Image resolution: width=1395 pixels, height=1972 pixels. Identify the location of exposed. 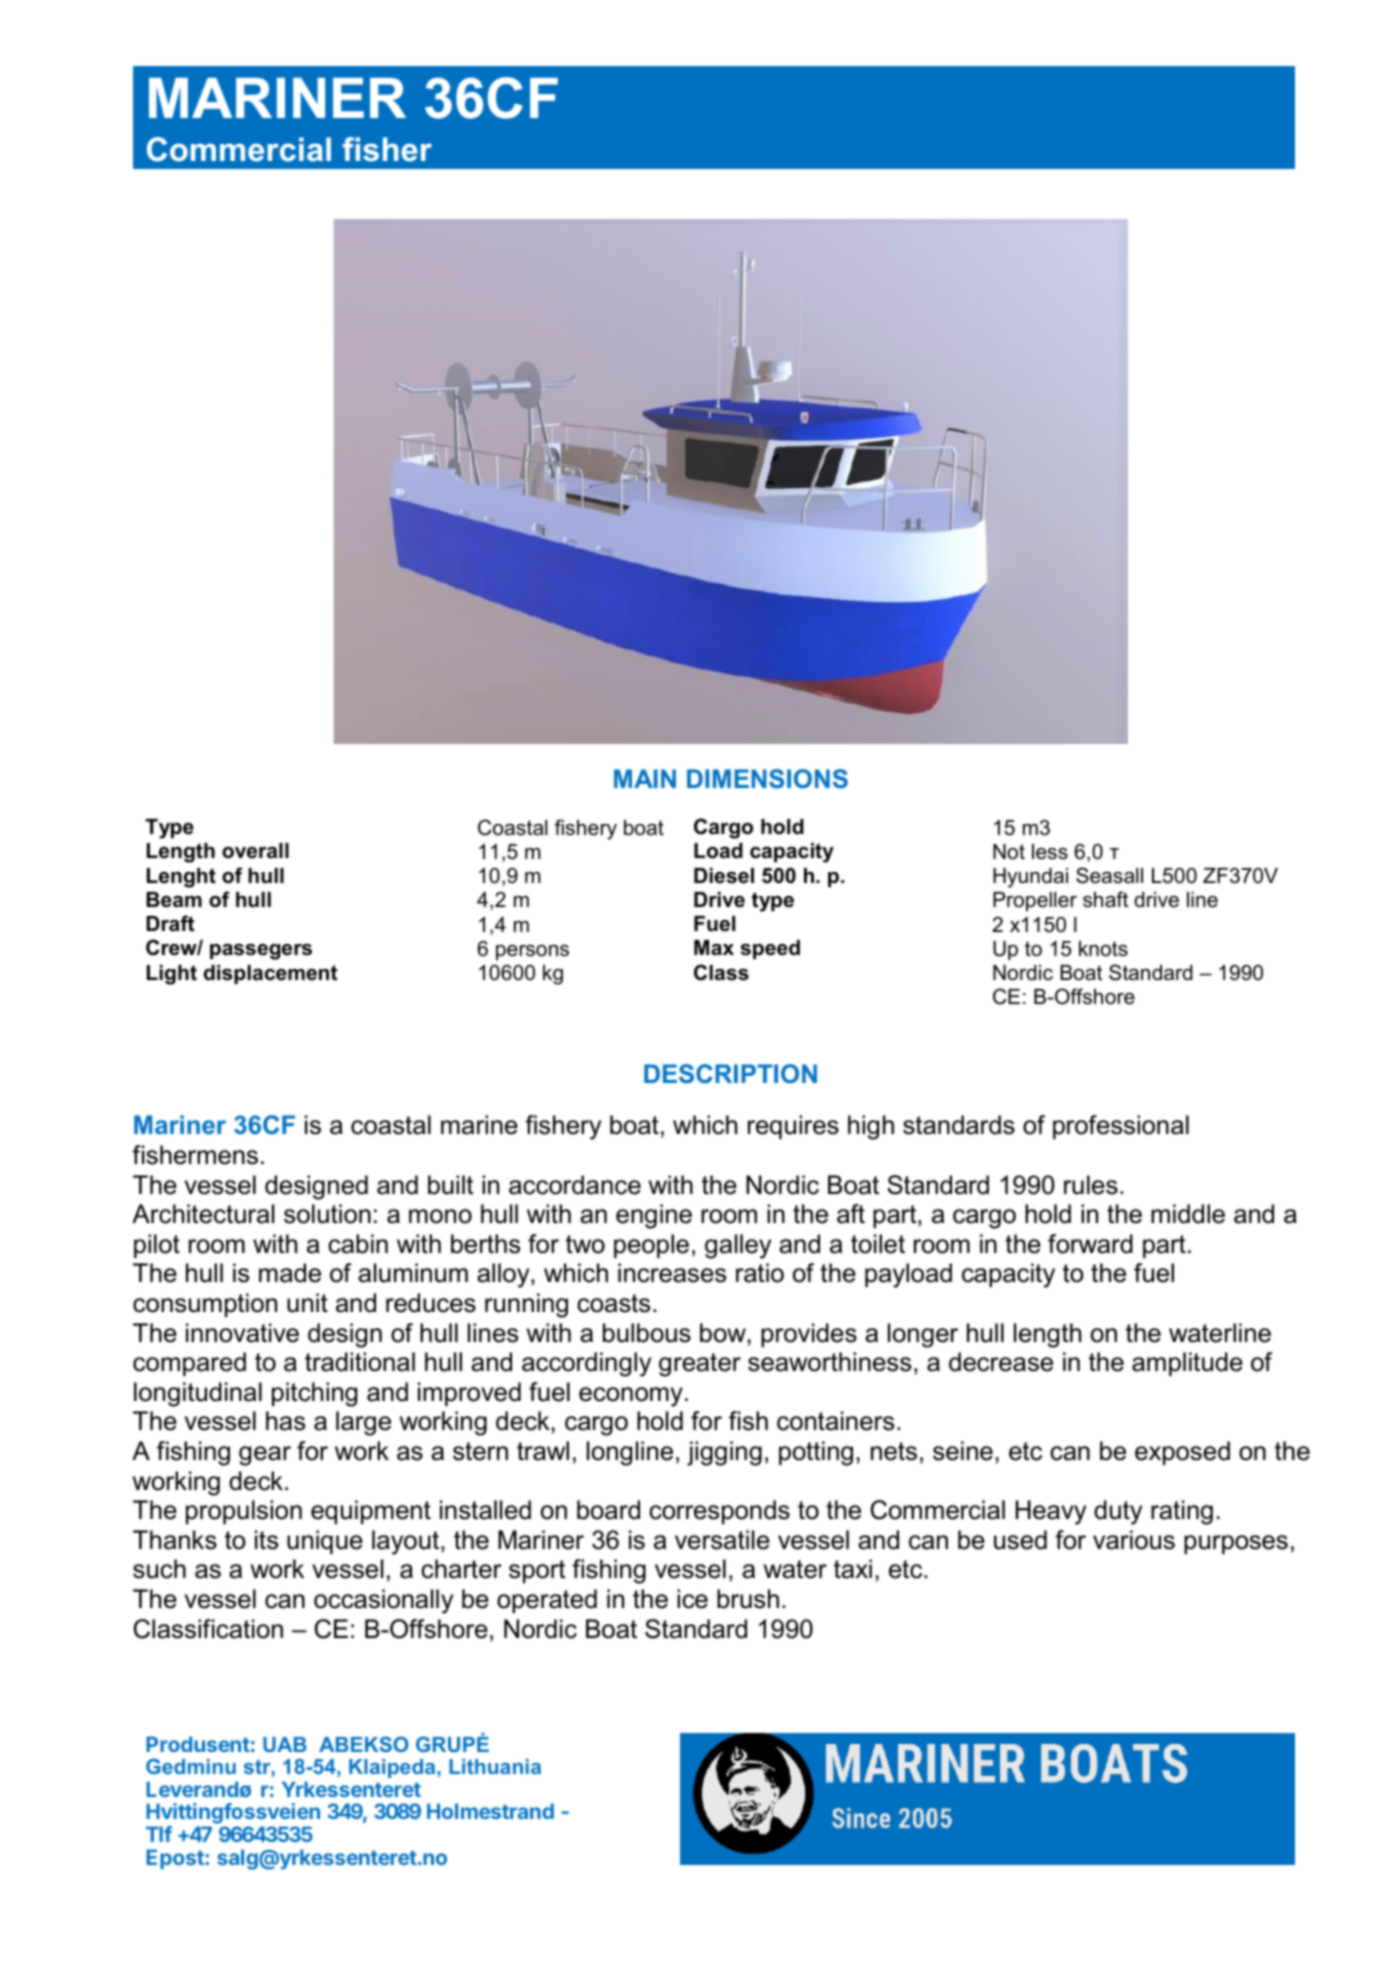
(1182, 1453).
